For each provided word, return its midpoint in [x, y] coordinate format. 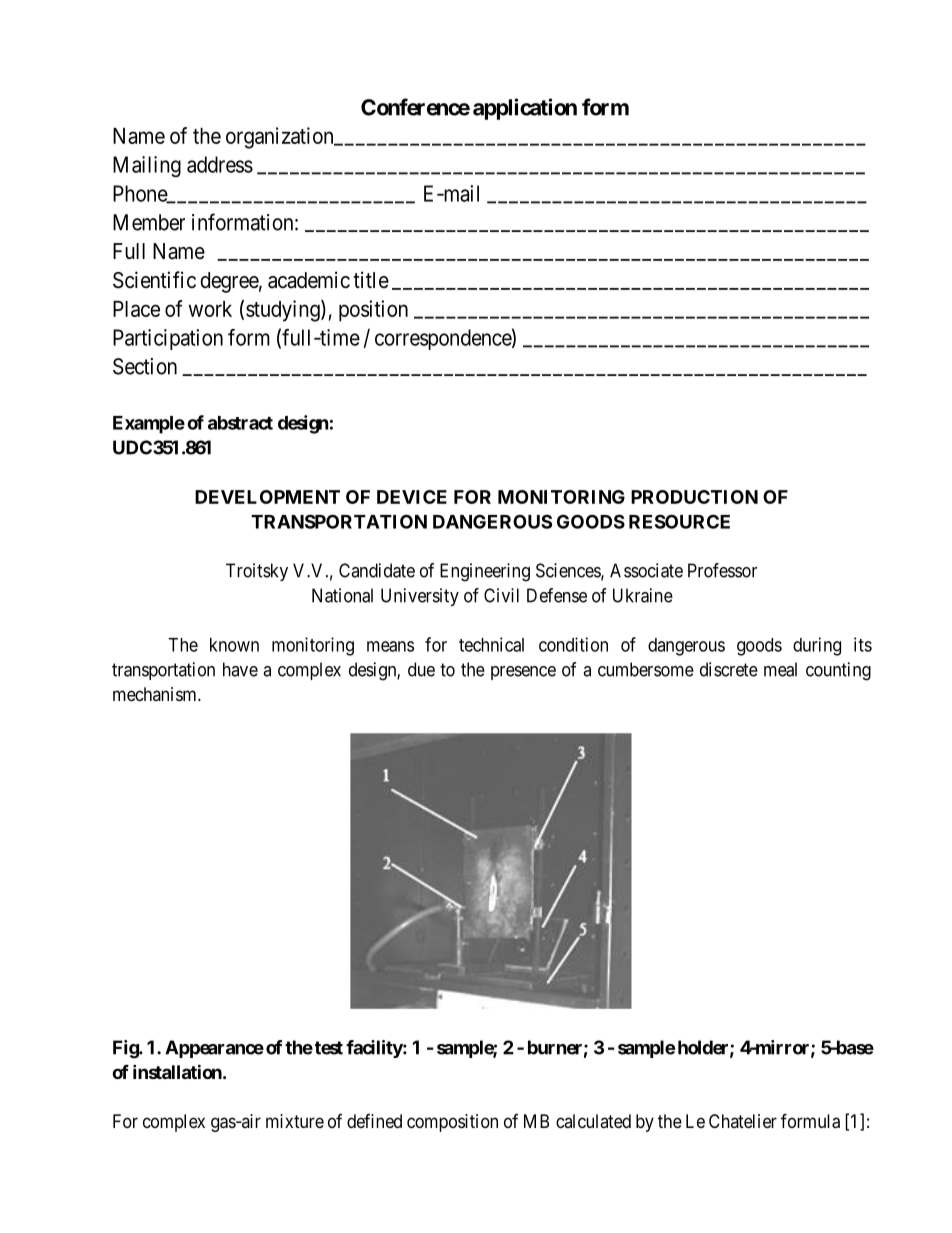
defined [374, 1121]
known [234, 645]
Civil [501, 595]
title [371, 279]
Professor [722, 570]
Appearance [214, 1049]
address [220, 164]
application [525, 109]
